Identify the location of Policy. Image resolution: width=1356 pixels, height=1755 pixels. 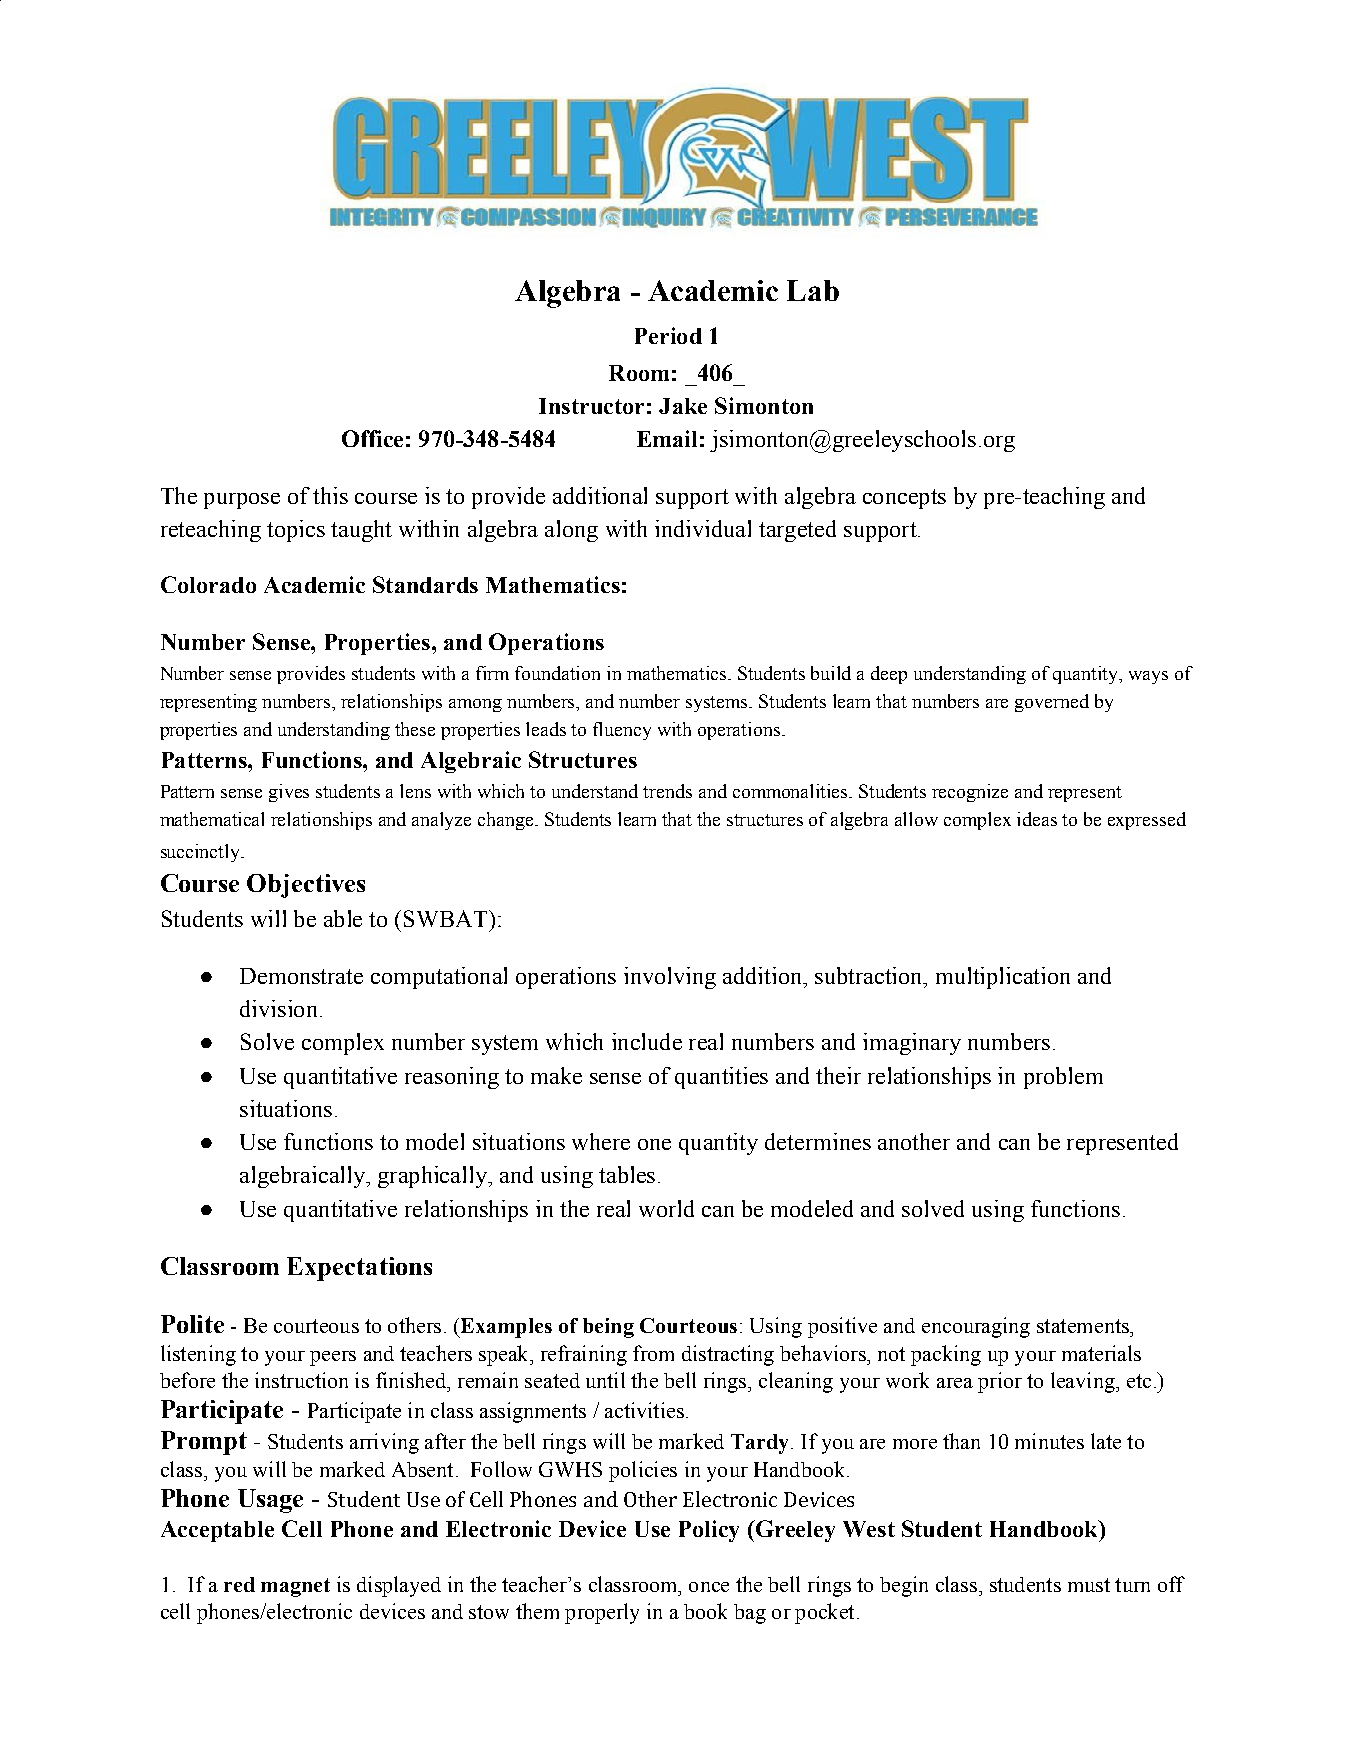
(709, 1531).
